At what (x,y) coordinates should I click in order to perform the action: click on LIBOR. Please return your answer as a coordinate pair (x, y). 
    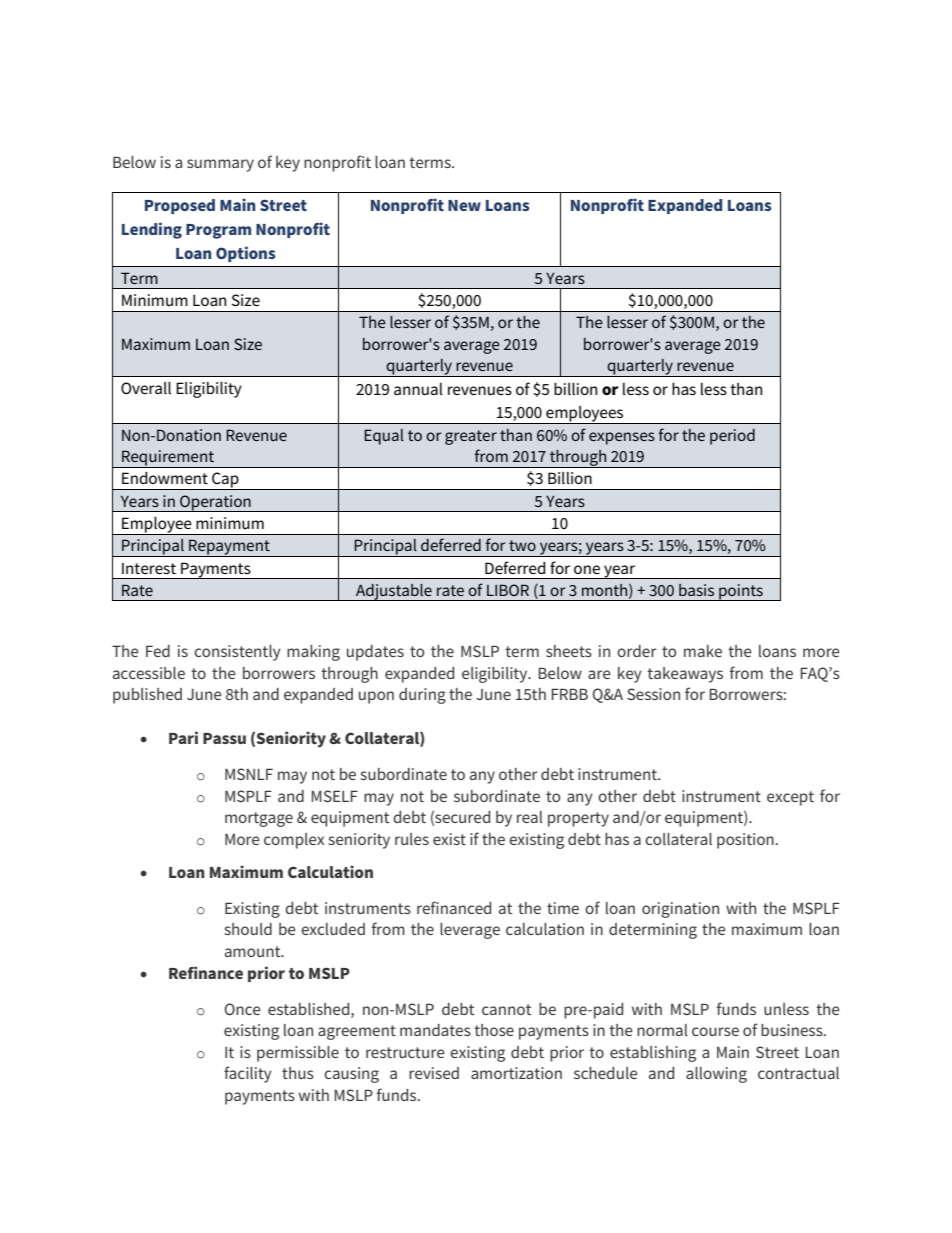
    Looking at the image, I should click on (508, 590).
